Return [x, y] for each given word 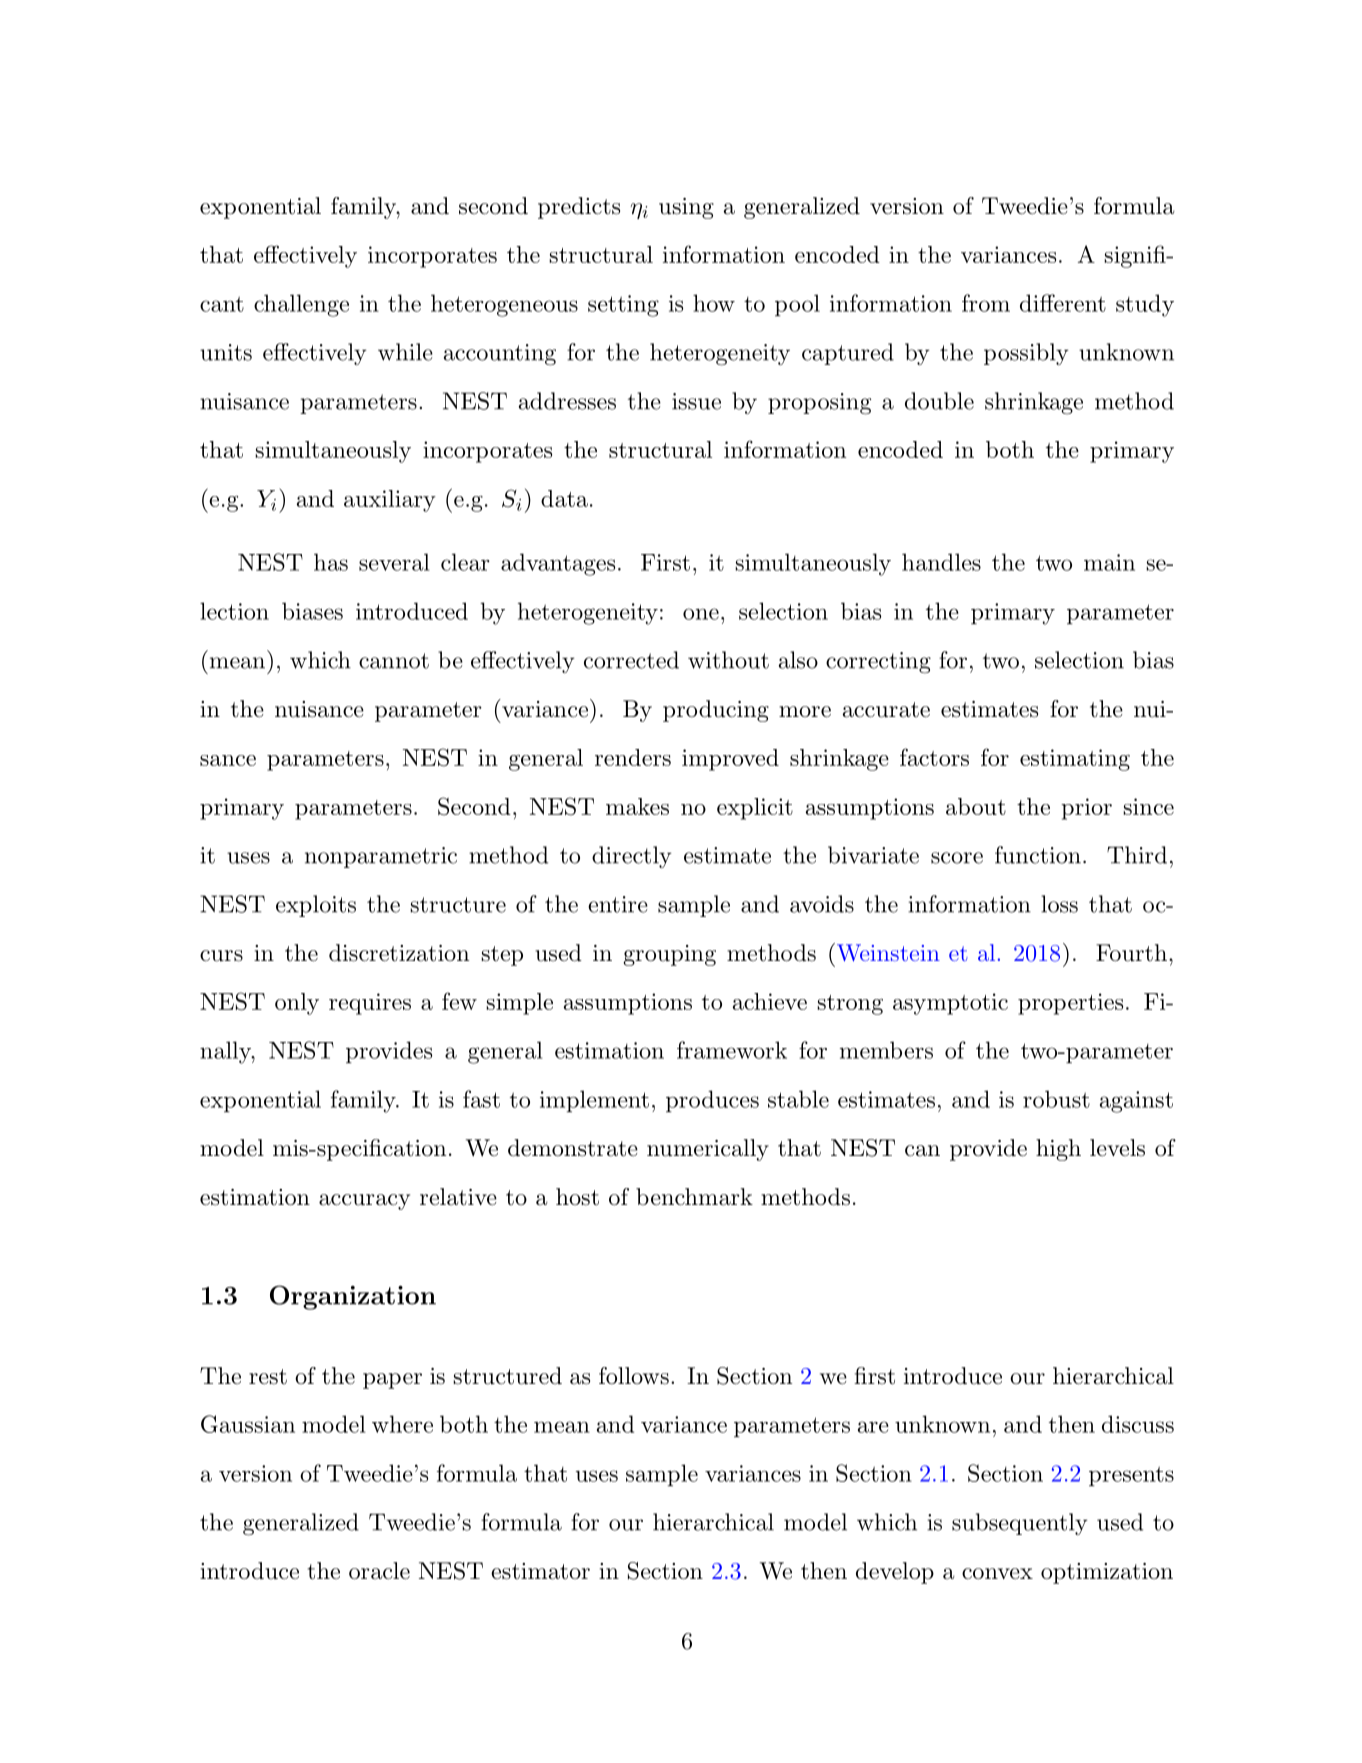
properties [1070, 1004]
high [1058, 1150]
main [1109, 562]
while [405, 352]
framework [732, 1050]
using [686, 208]
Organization [353, 1297]
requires [370, 1004]
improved [730, 760]
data [564, 498]
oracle [379, 1571]
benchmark [694, 1197]
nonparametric [381, 857]
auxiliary [390, 501]
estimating [1075, 760]
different [1063, 303]
